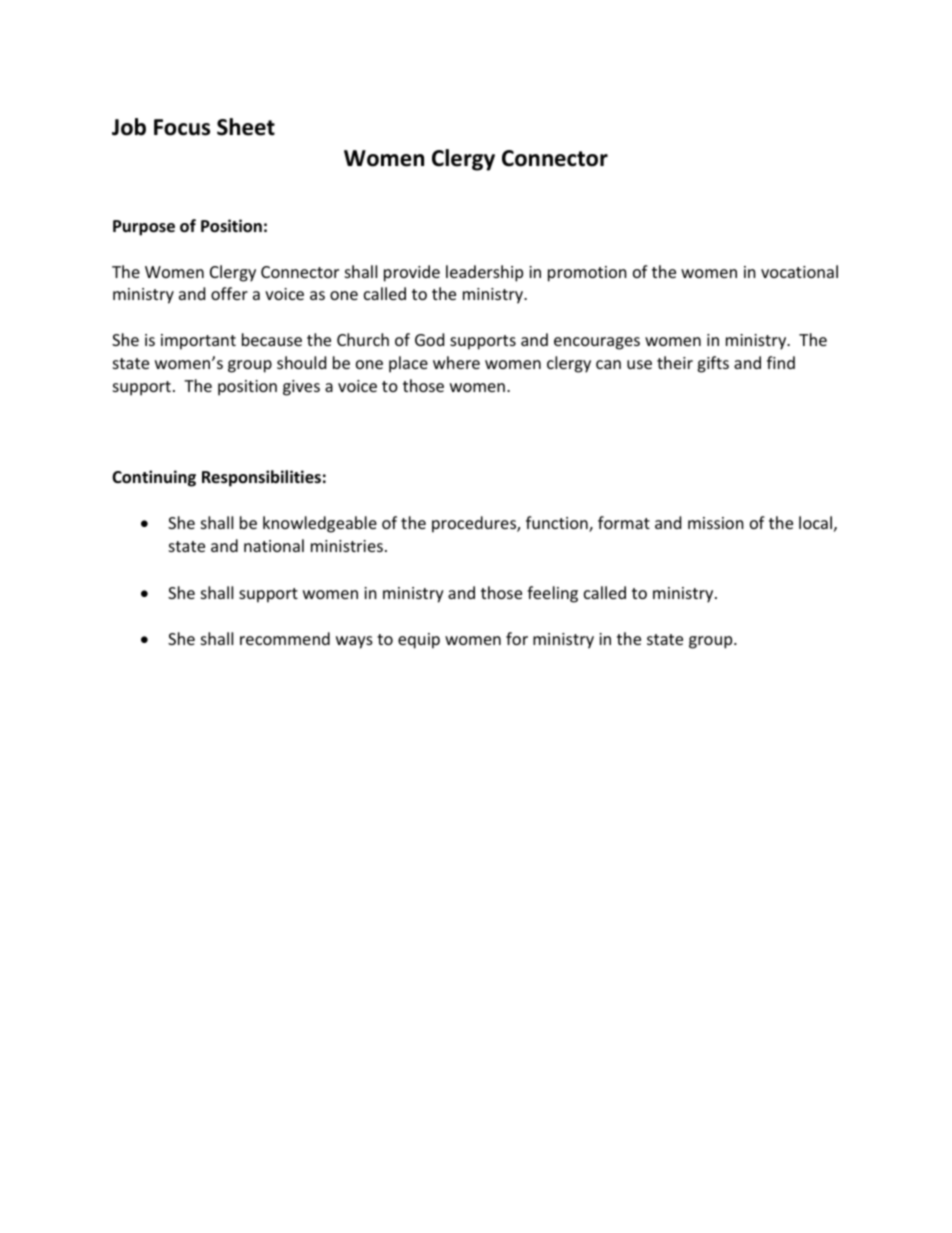  Describe the element at coordinates (456, 362) in the screenshot. I see `where` at that location.
